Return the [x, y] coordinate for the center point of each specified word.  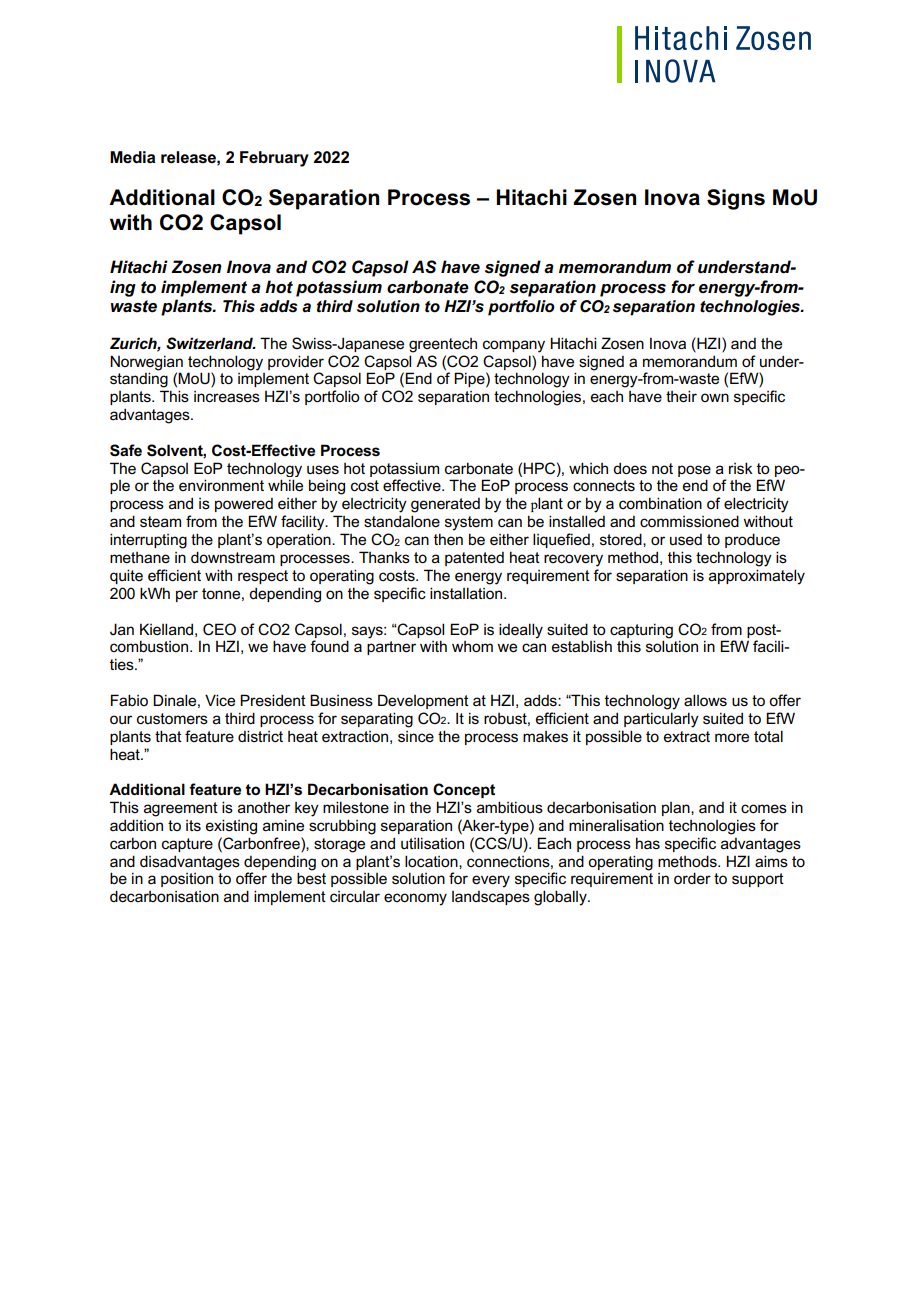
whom [472, 646]
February [274, 159]
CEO [219, 629]
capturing [641, 631]
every [491, 881]
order [692, 878]
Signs [736, 199]
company [514, 346]
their [681, 396]
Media [132, 157]
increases [227, 397]
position [187, 880]
